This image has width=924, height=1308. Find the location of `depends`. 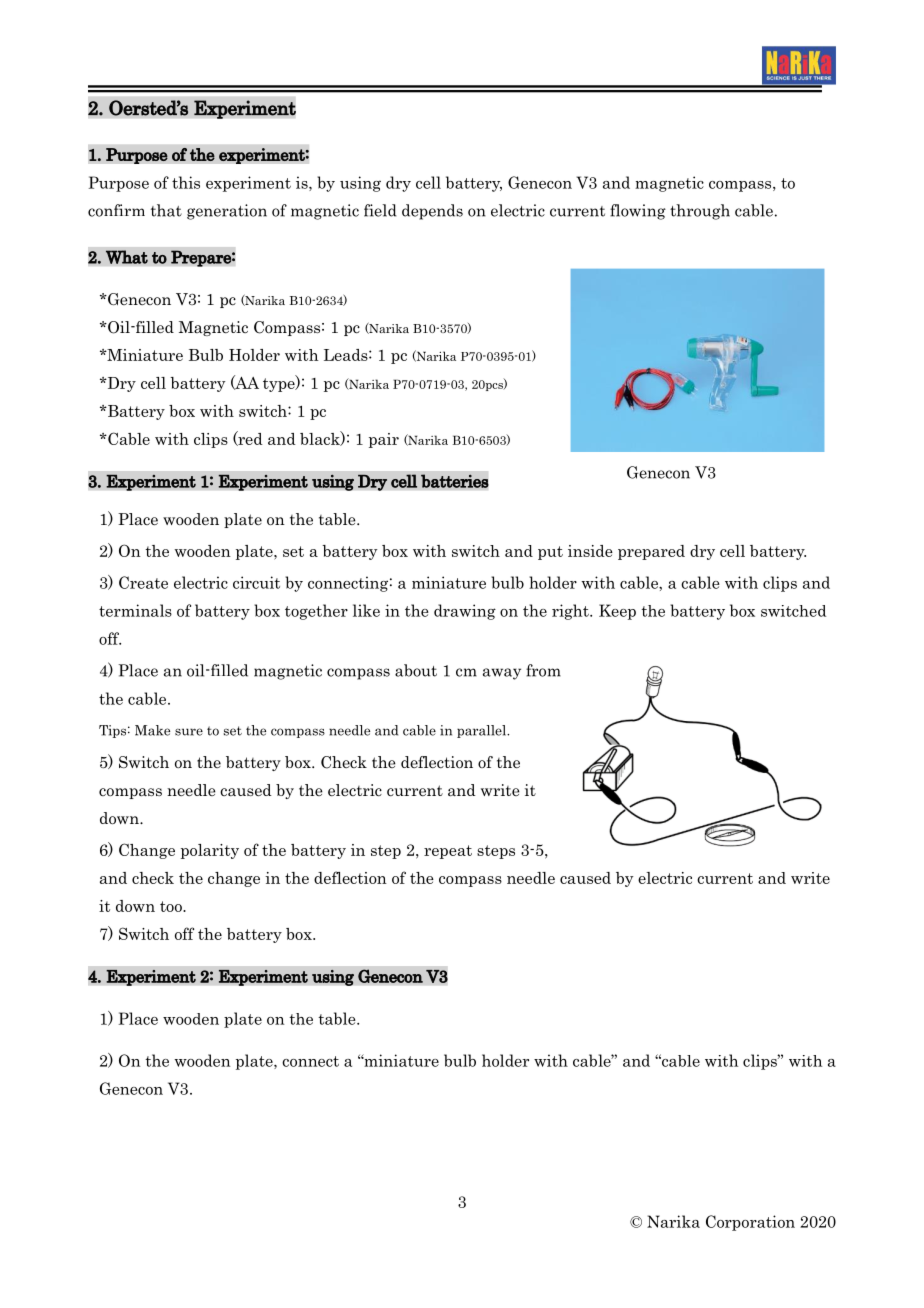

depends is located at coordinates (432, 212).
